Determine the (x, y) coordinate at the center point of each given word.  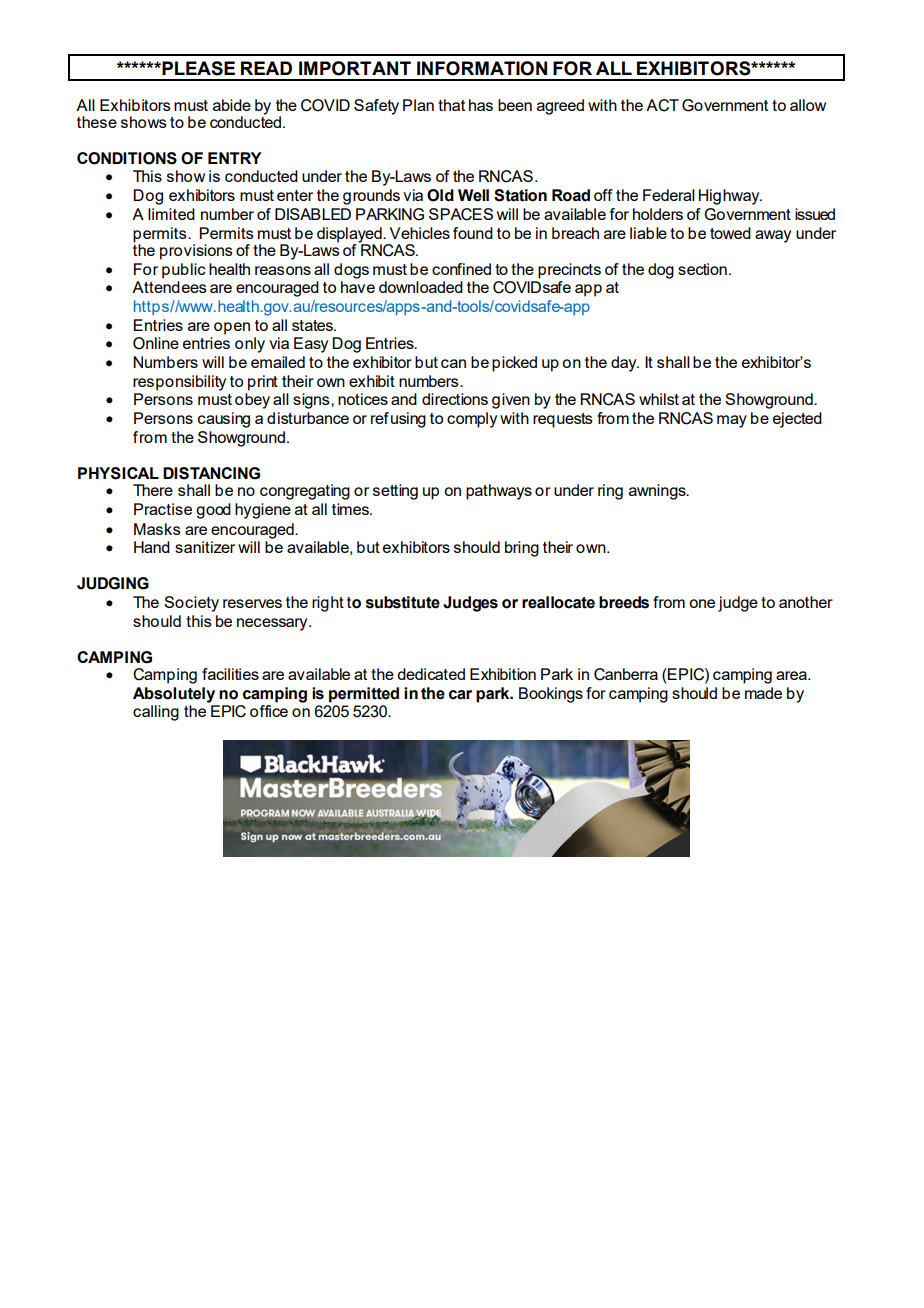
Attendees (169, 287)
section (702, 269)
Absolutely (174, 695)
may (732, 421)
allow (808, 105)
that (451, 105)
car (460, 695)
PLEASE (197, 68)
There (153, 490)
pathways (499, 492)
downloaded (421, 287)
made (763, 693)
